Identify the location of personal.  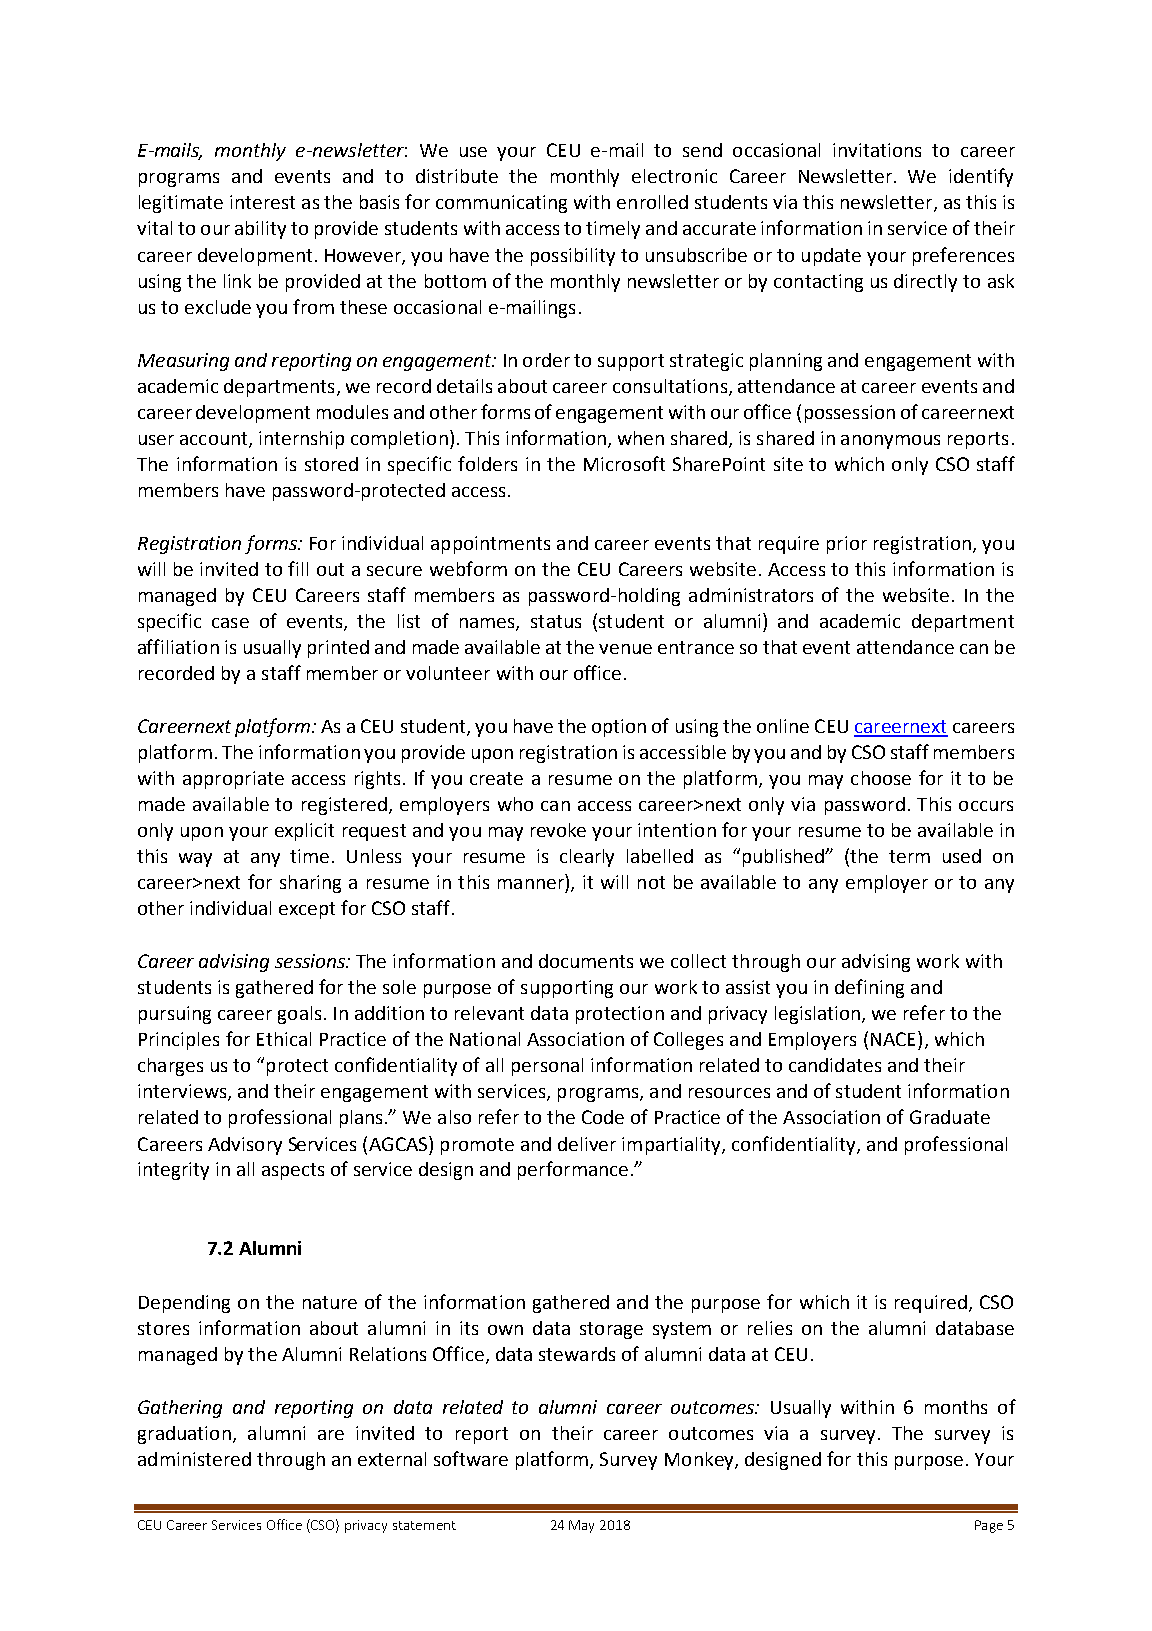
(547, 1067).
